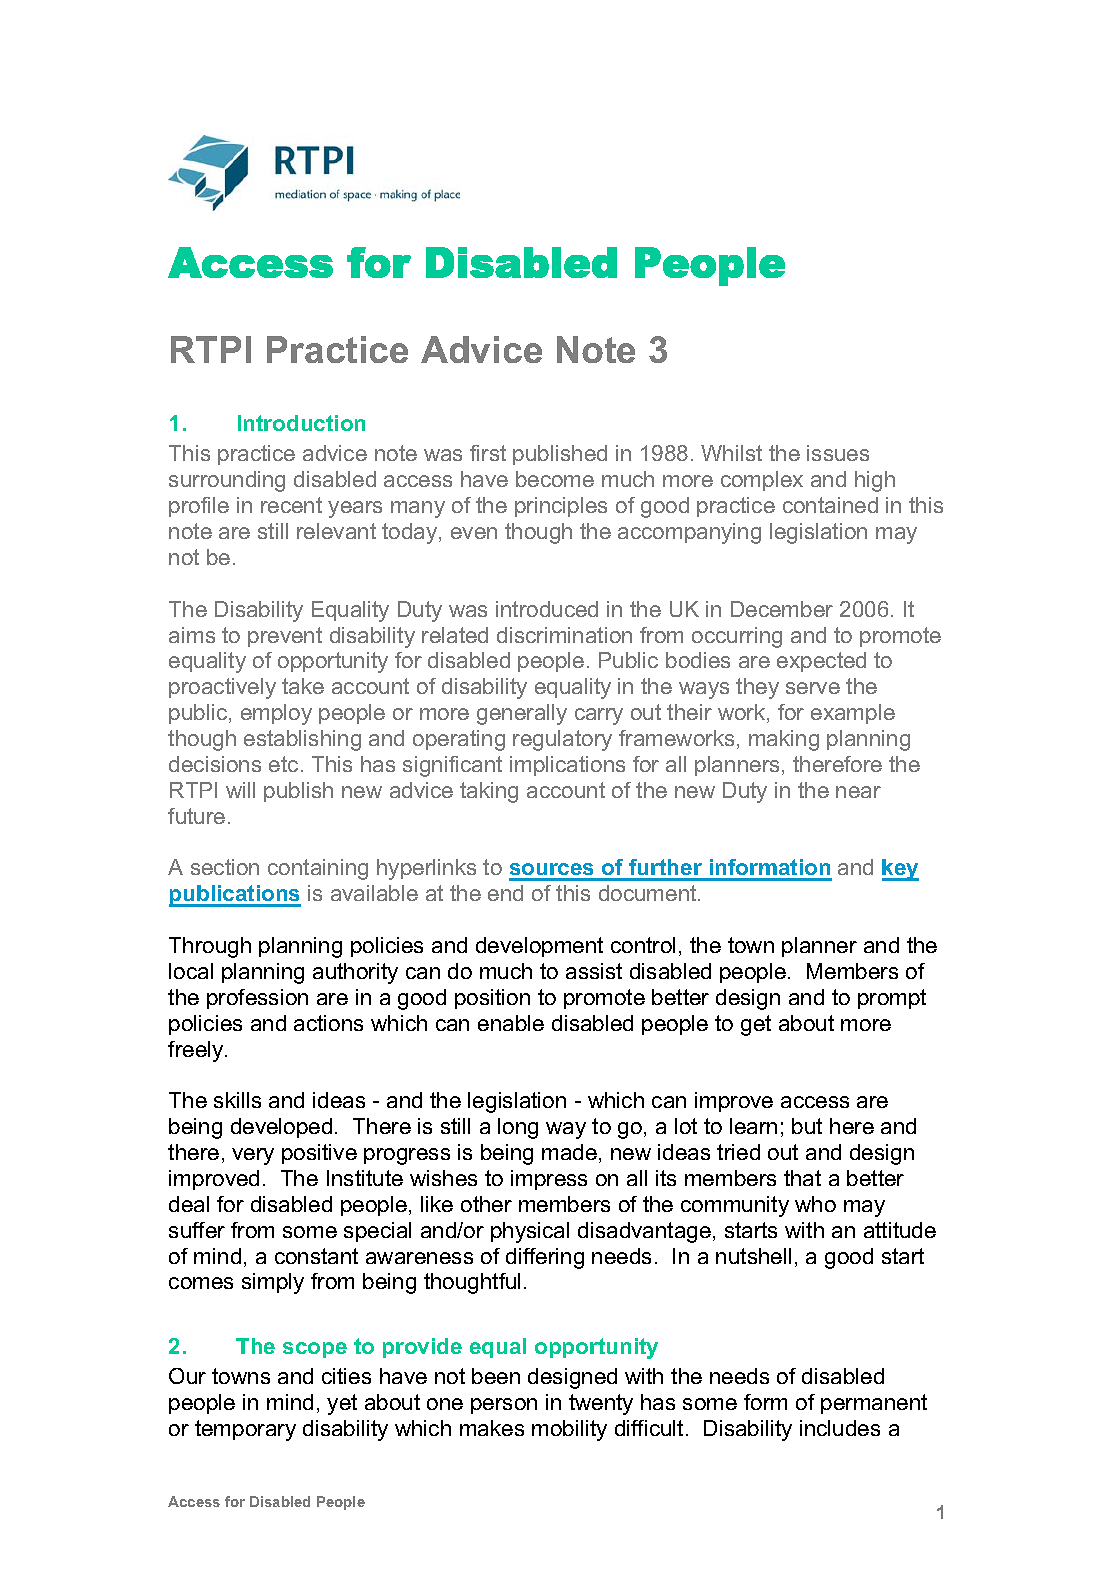 This screenshot has height=1579, width=1116. Describe the element at coordinates (838, 453) in the screenshot. I see `issues` at that location.
